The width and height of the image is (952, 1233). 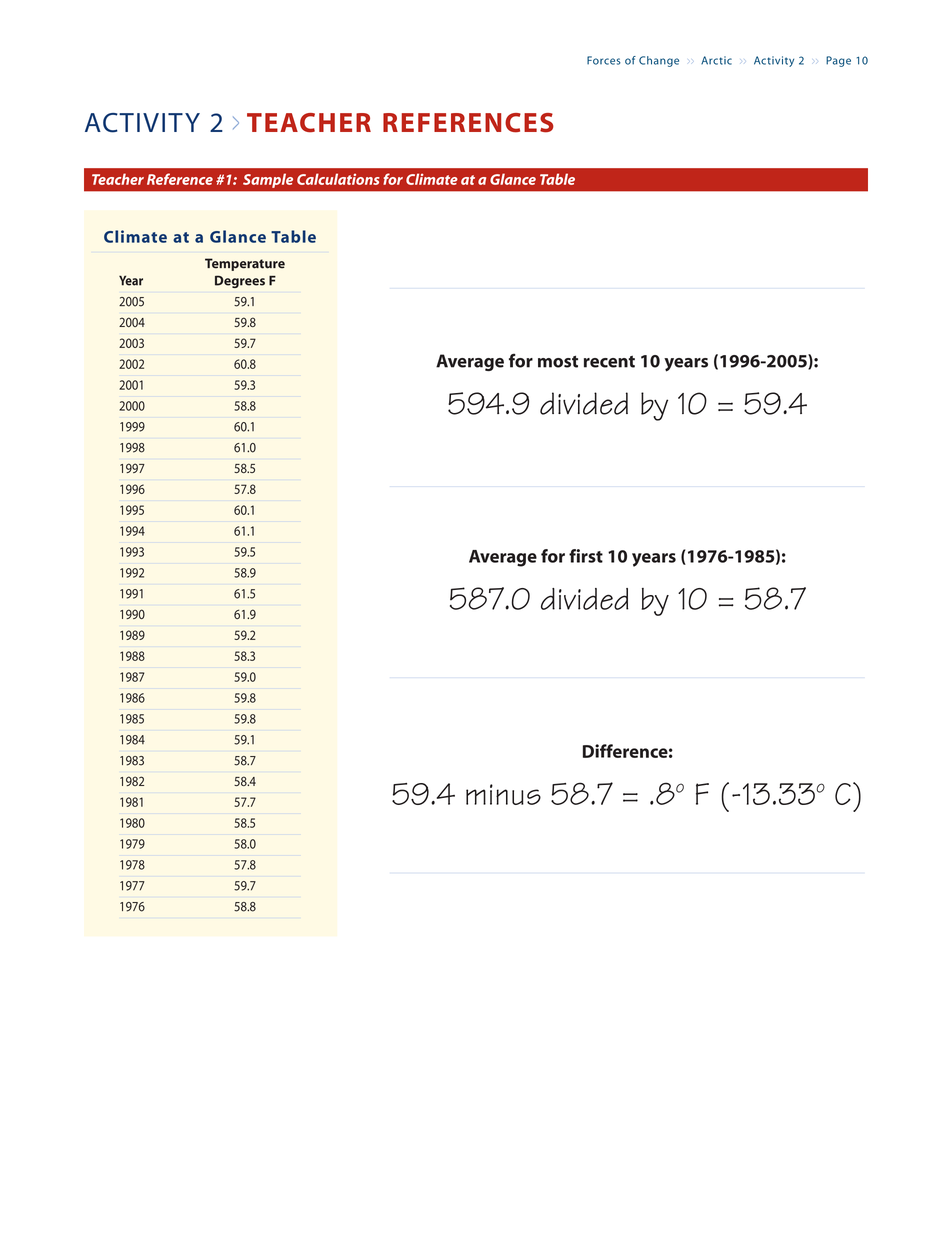 What do you see at coordinates (716, 60) in the image?
I see `Arctic` at bounding box center [716, 60].
